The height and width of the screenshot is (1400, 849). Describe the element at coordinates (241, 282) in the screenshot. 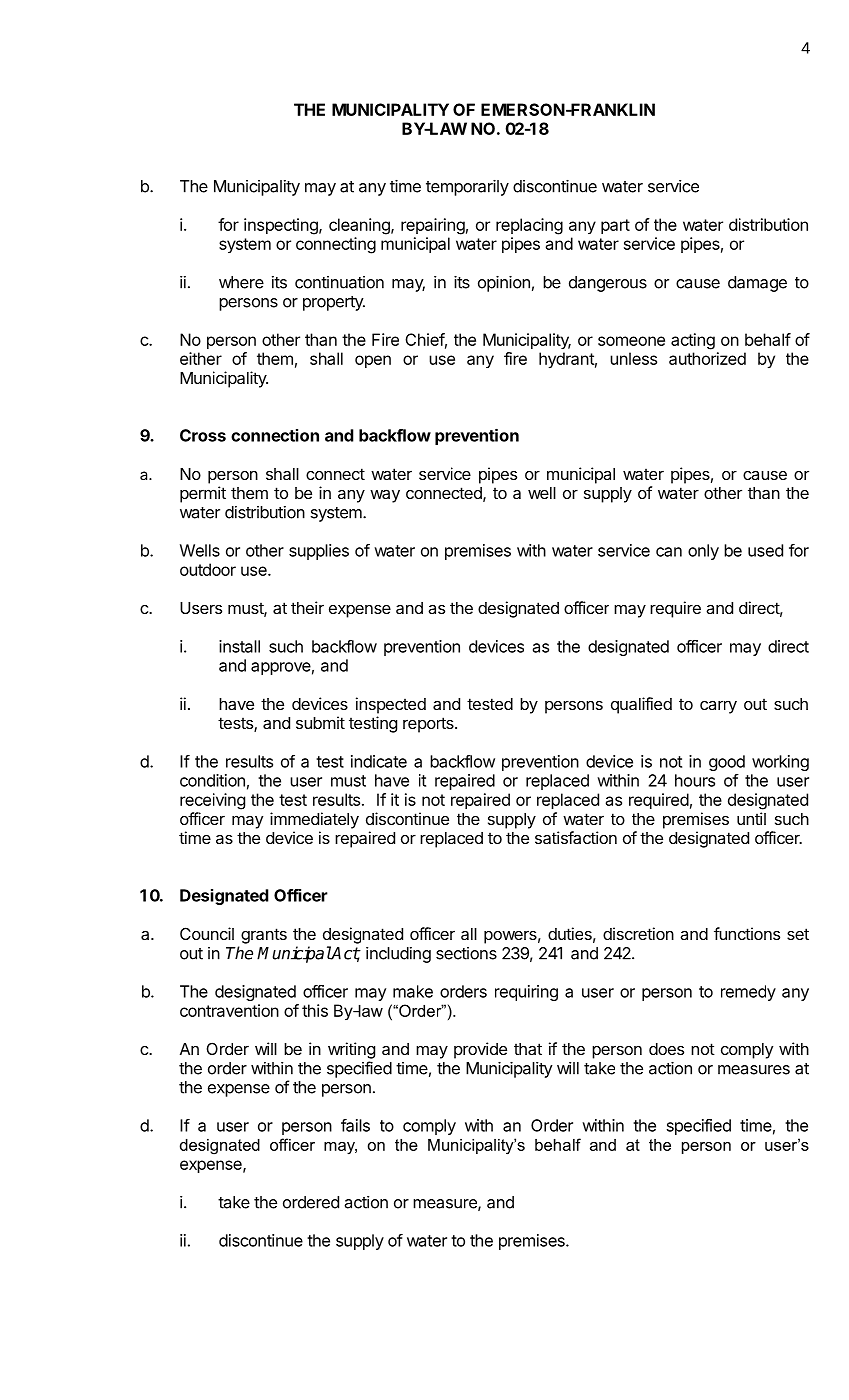

I see `where` at that location.
